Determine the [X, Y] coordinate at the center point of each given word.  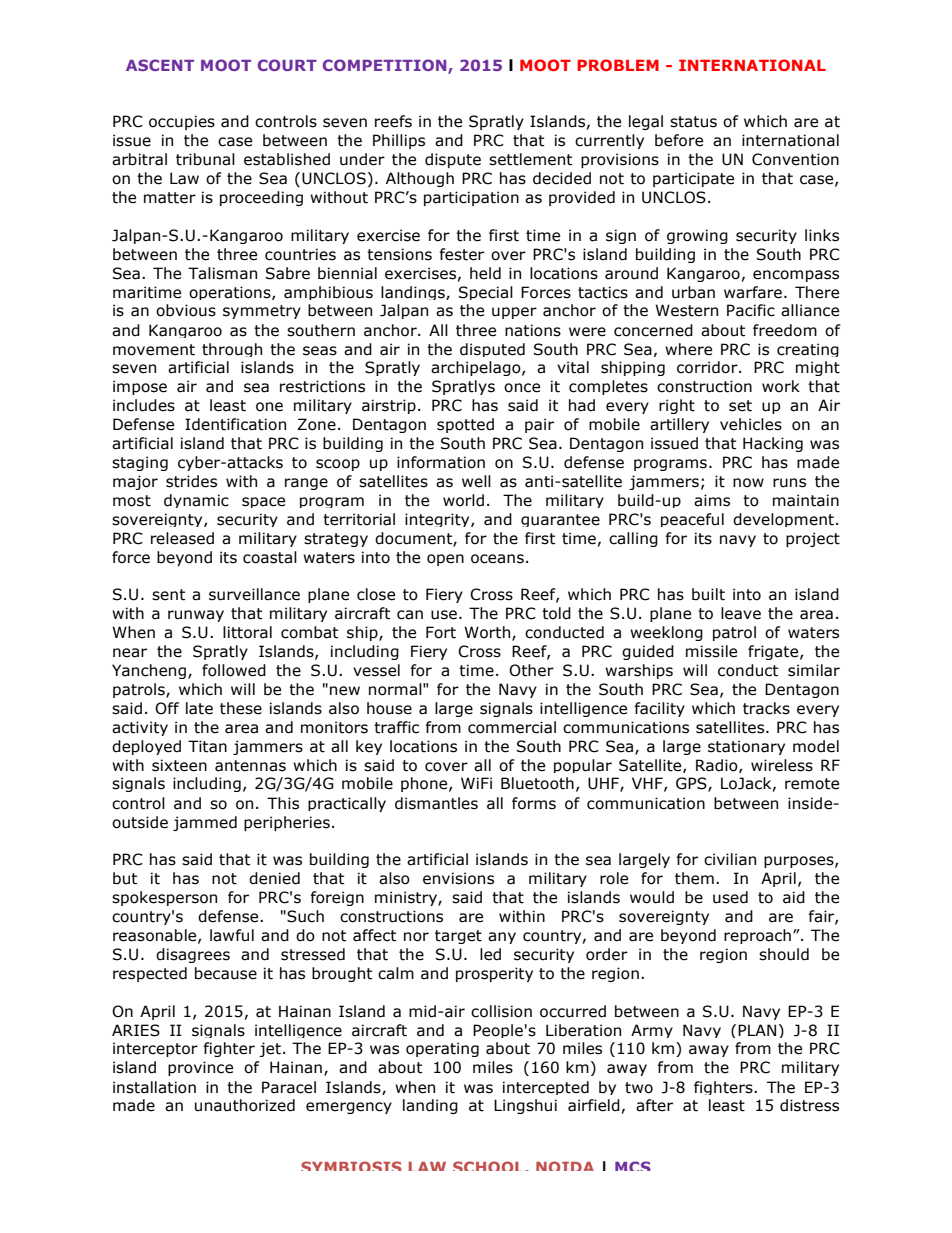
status [693, 122]
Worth [488, 633]
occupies [182, 122]
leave [741, 613]
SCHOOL [489, 1166]
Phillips [399, 141]
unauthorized [245, 1105]
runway [196, 616]
